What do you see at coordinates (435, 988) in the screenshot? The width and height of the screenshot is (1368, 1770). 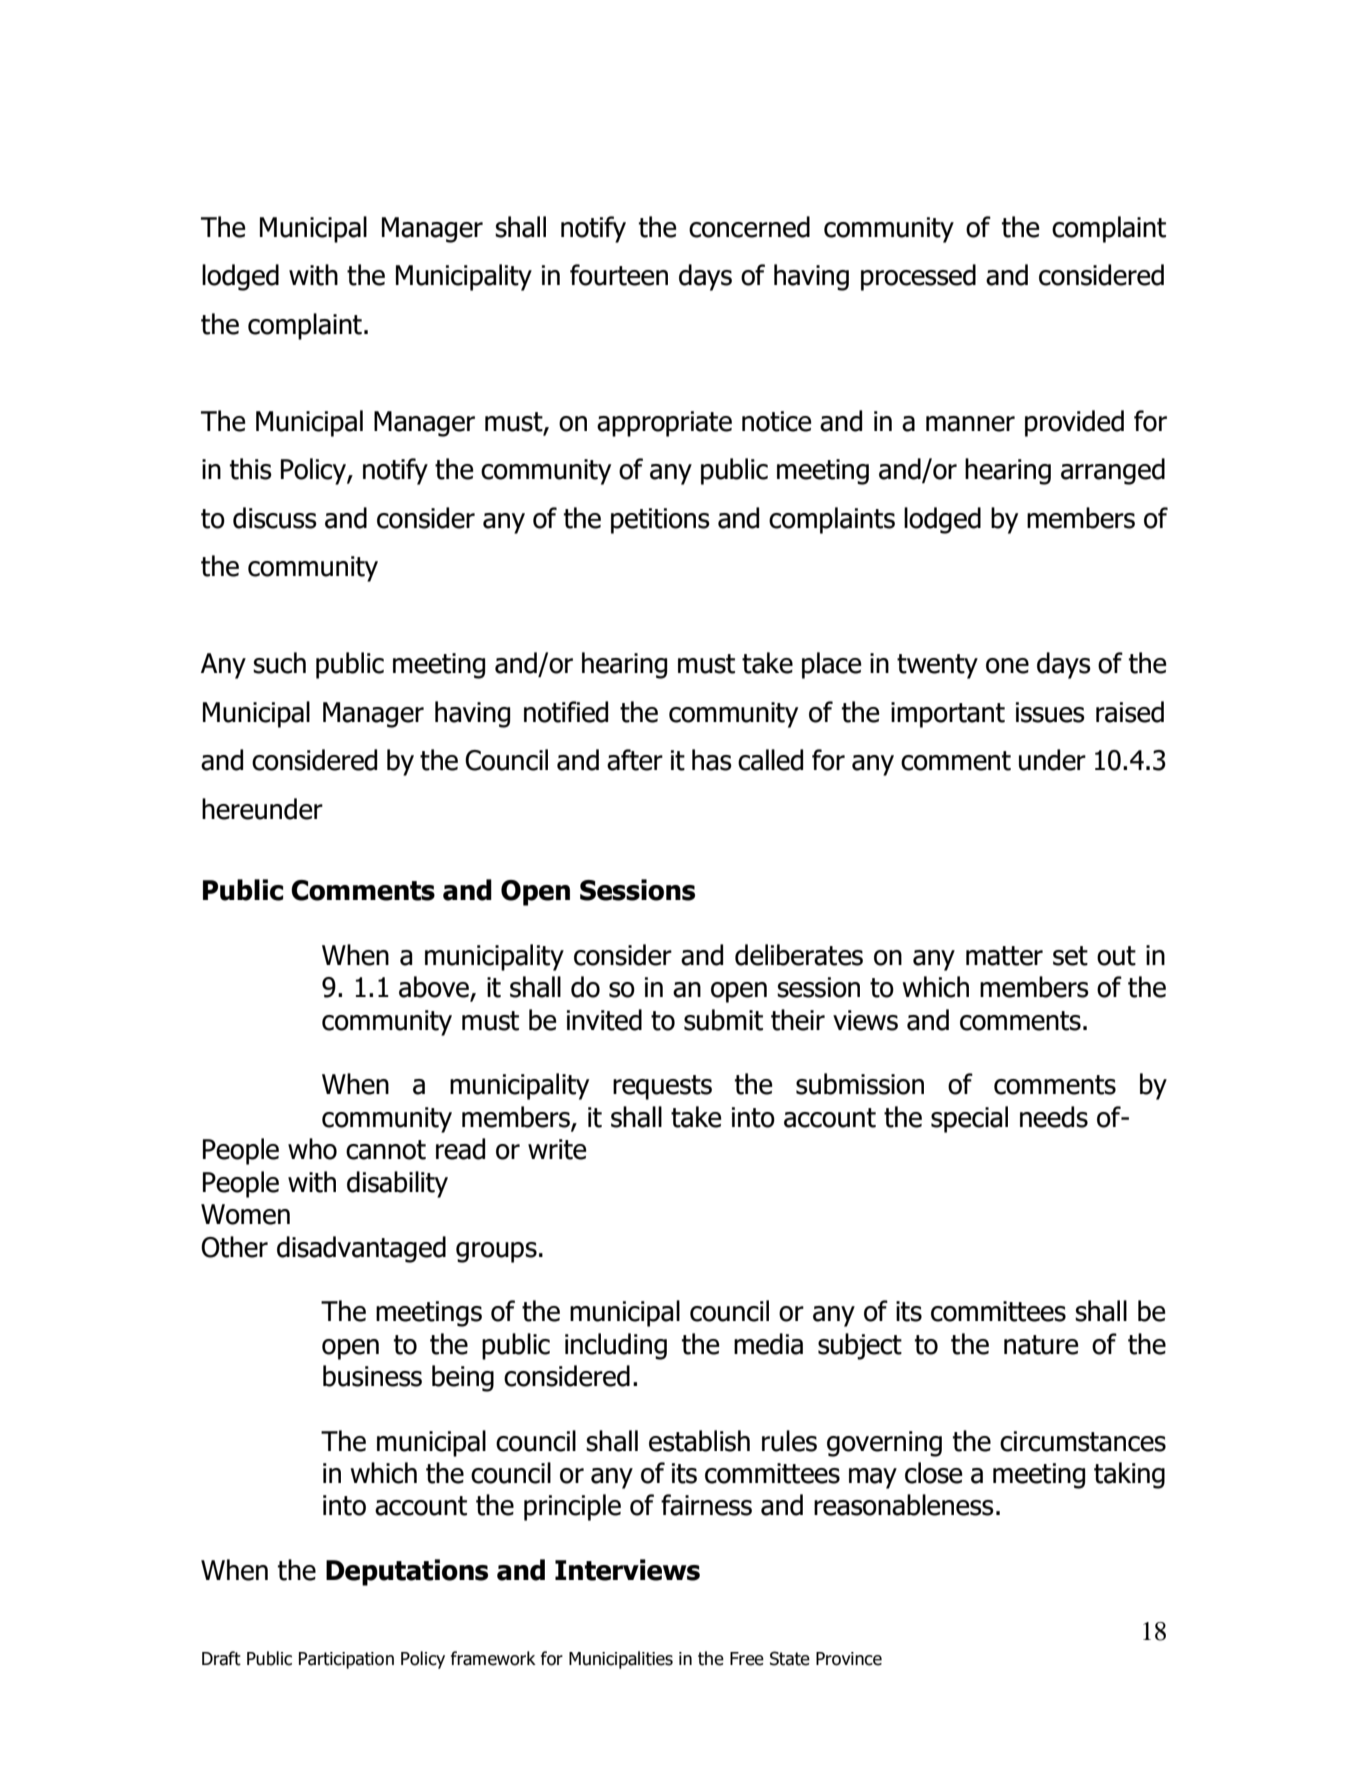 I see `above` at bounding box center [435, 988].
